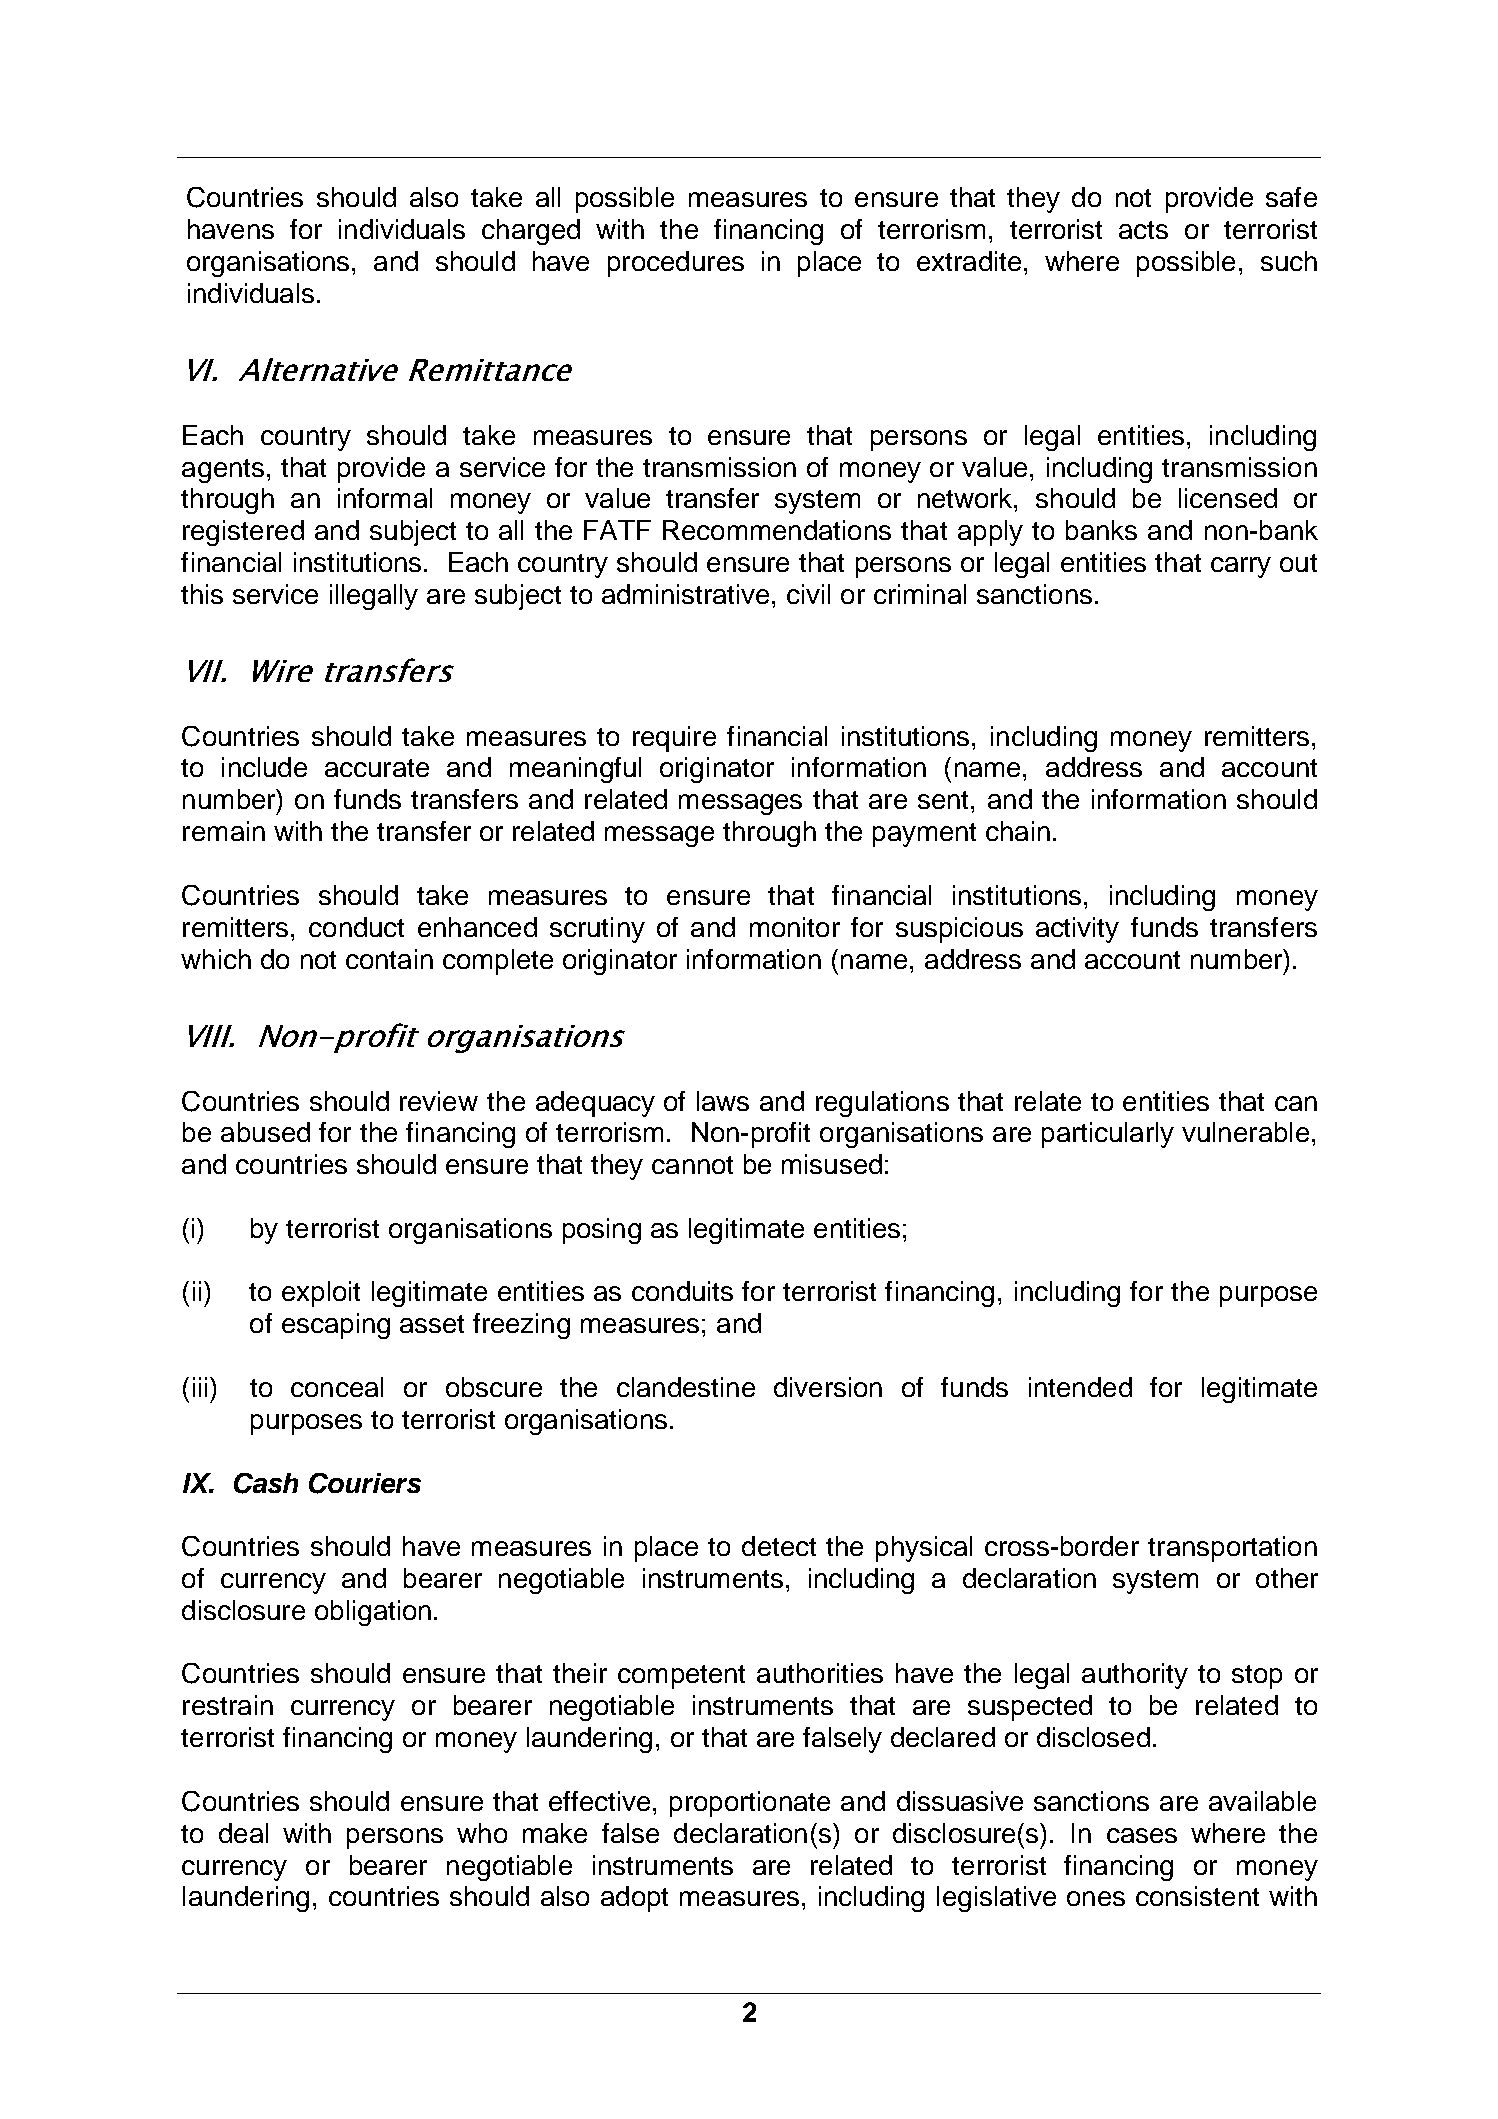  I want to click on procedures, so click(676, 264).
